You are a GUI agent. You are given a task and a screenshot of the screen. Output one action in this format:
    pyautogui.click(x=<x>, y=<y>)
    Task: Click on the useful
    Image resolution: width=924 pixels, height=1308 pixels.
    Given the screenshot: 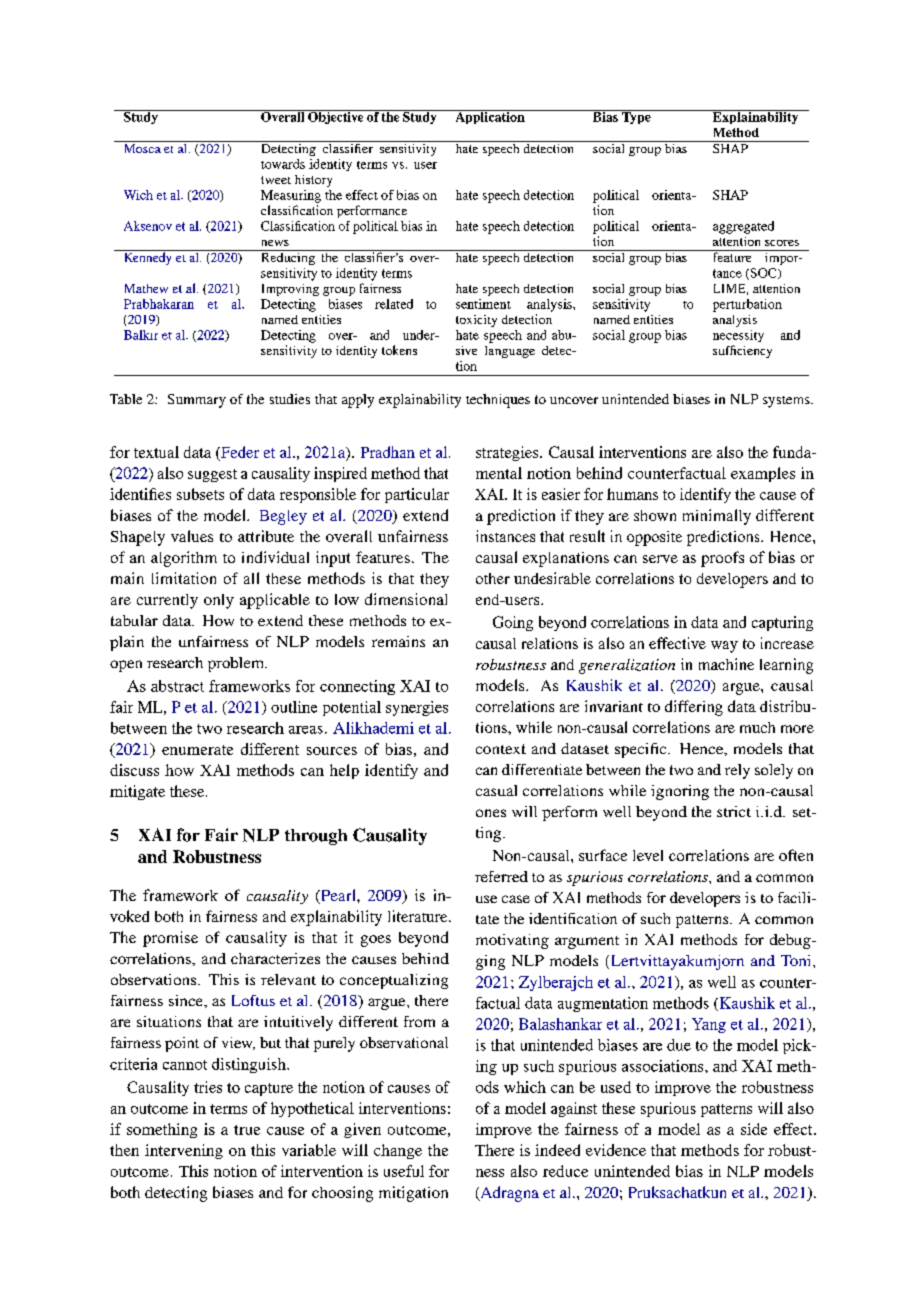 What is the action you would take?
    pyautogui.click(x=404, y=1171)
